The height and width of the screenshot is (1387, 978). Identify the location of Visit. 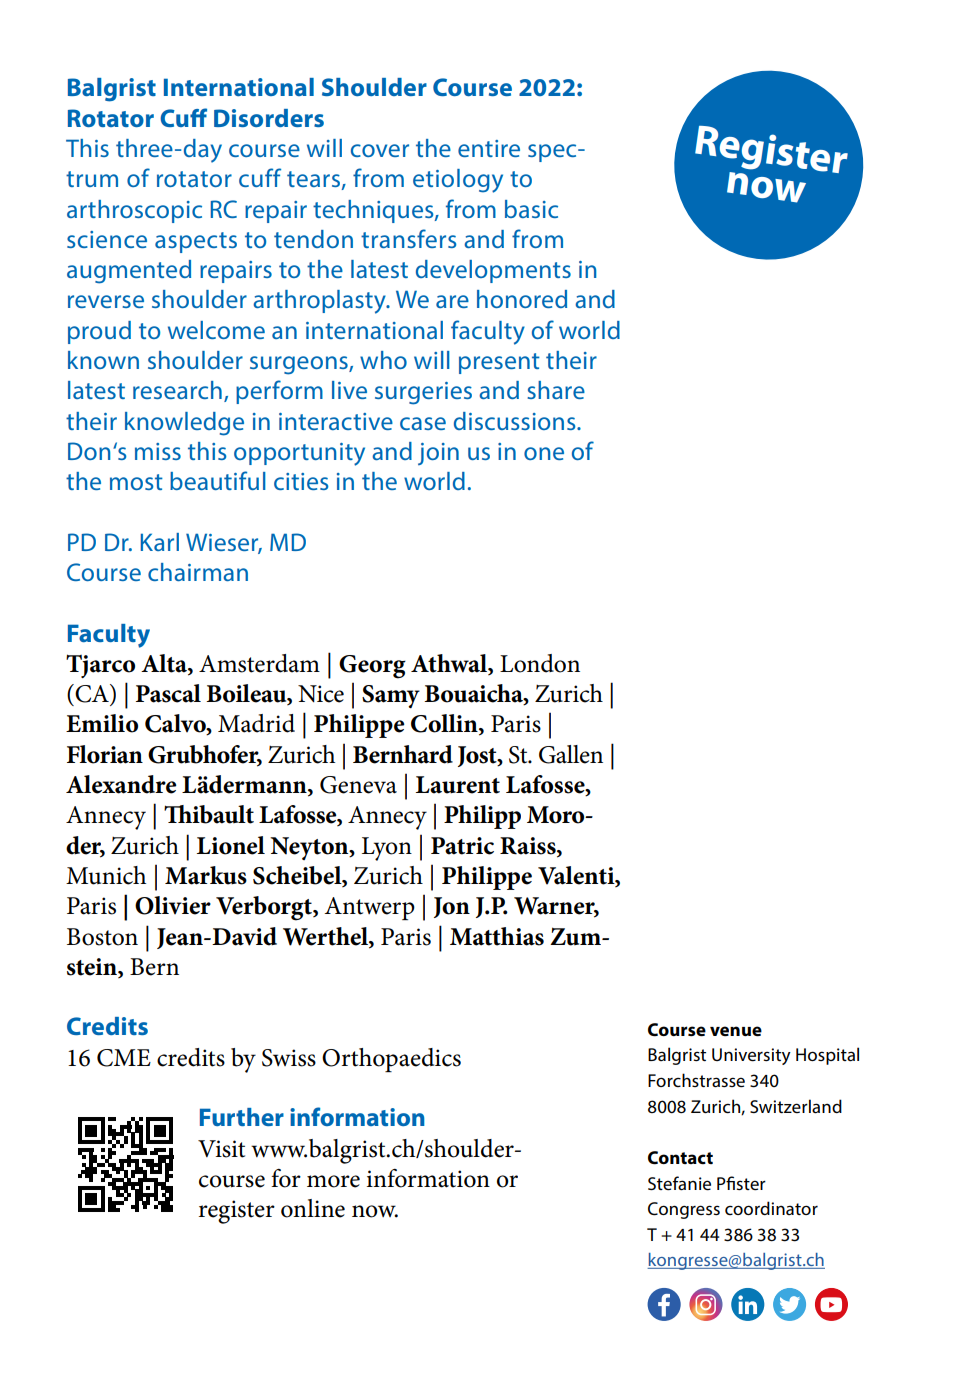
(221, 1149).
